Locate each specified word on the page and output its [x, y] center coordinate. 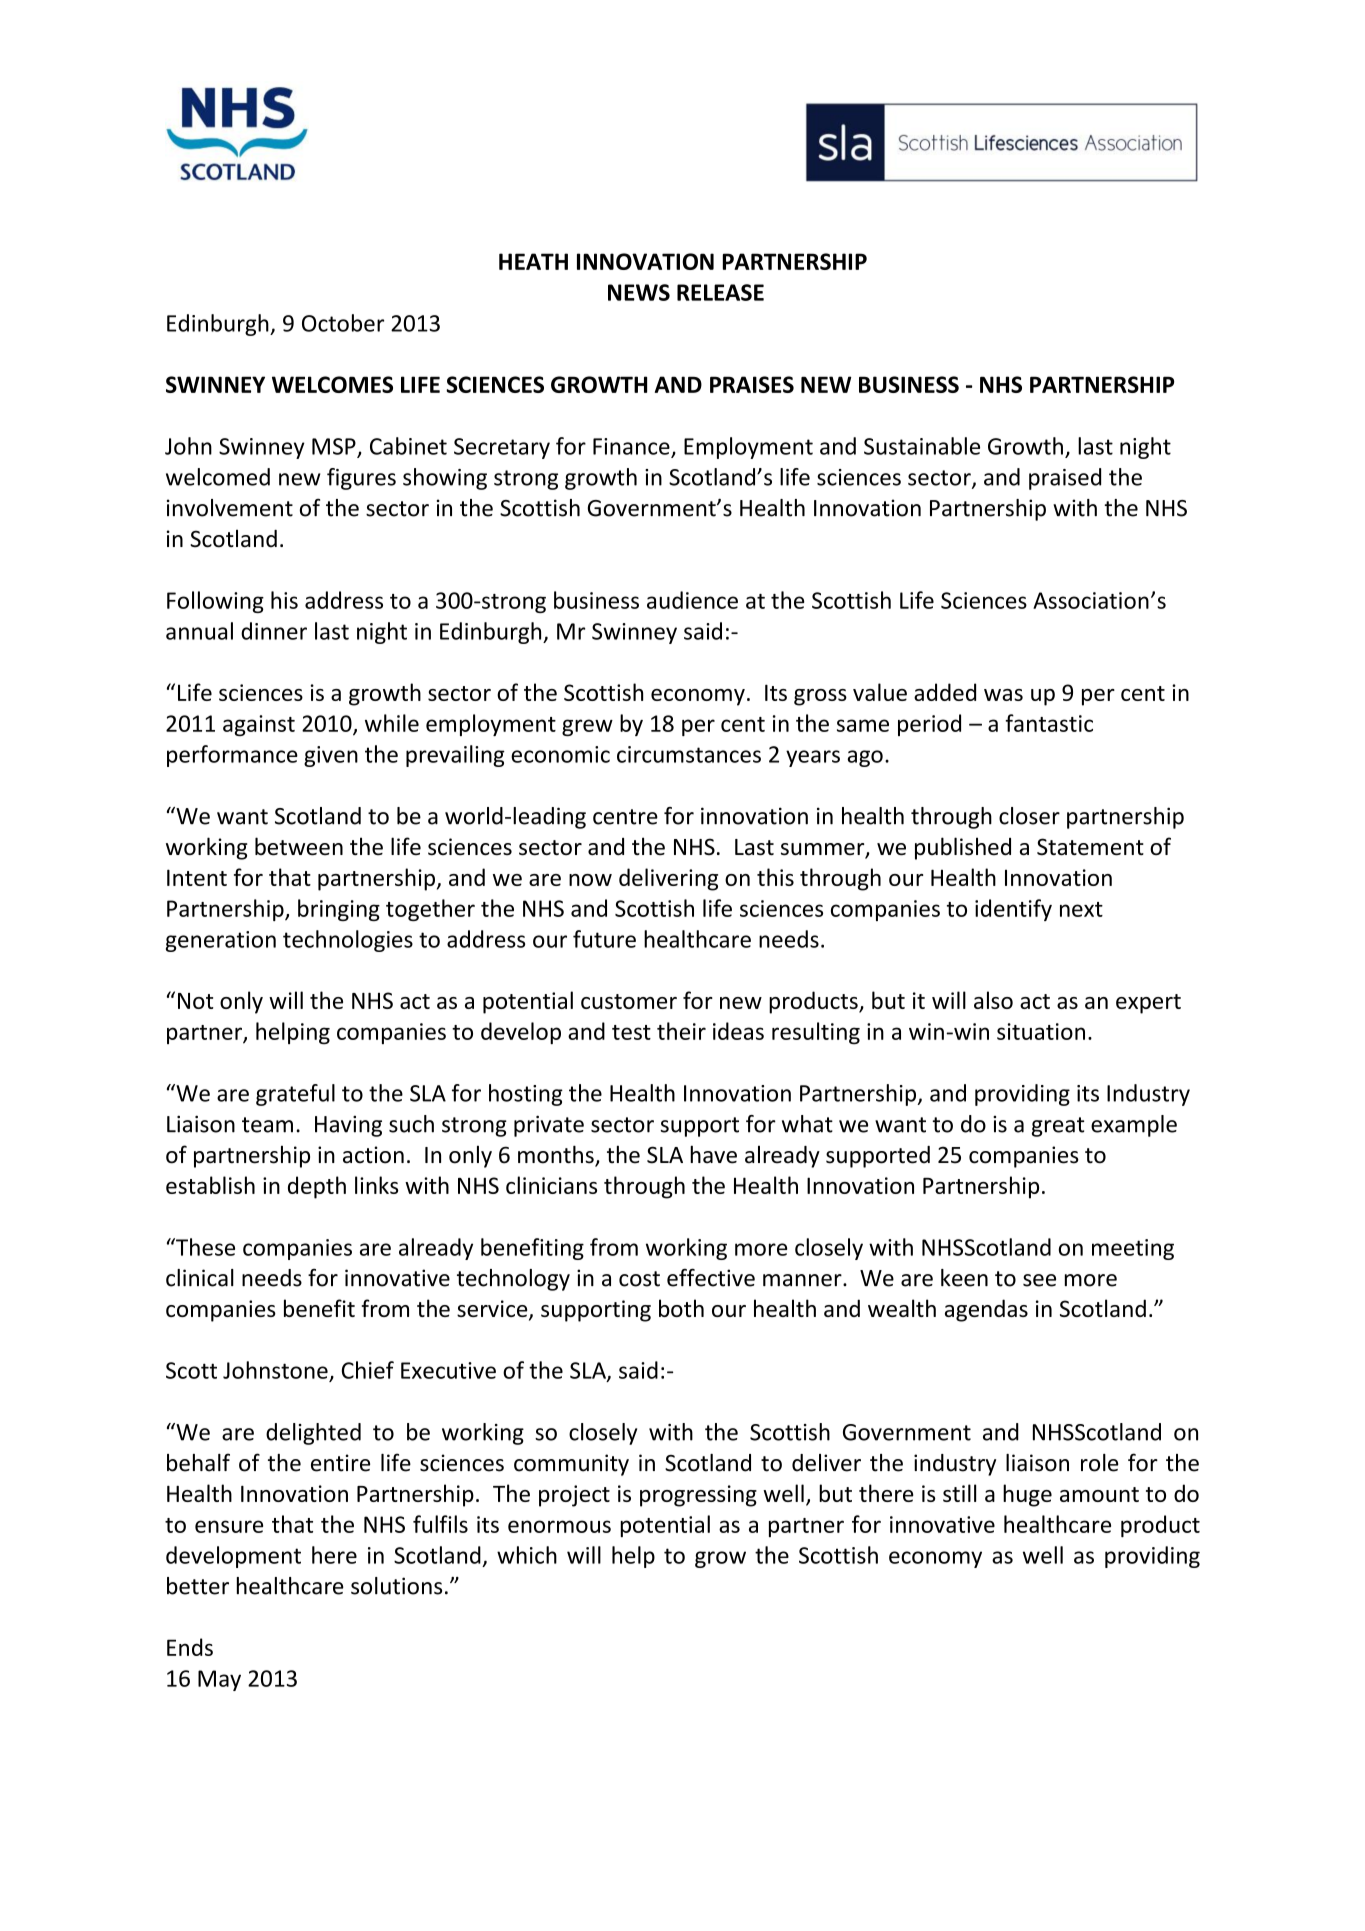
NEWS [639, 292]
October [343, 323]
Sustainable [922, 446]
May [219, 1680]
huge [1027, 1495]
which [527, 1555]
